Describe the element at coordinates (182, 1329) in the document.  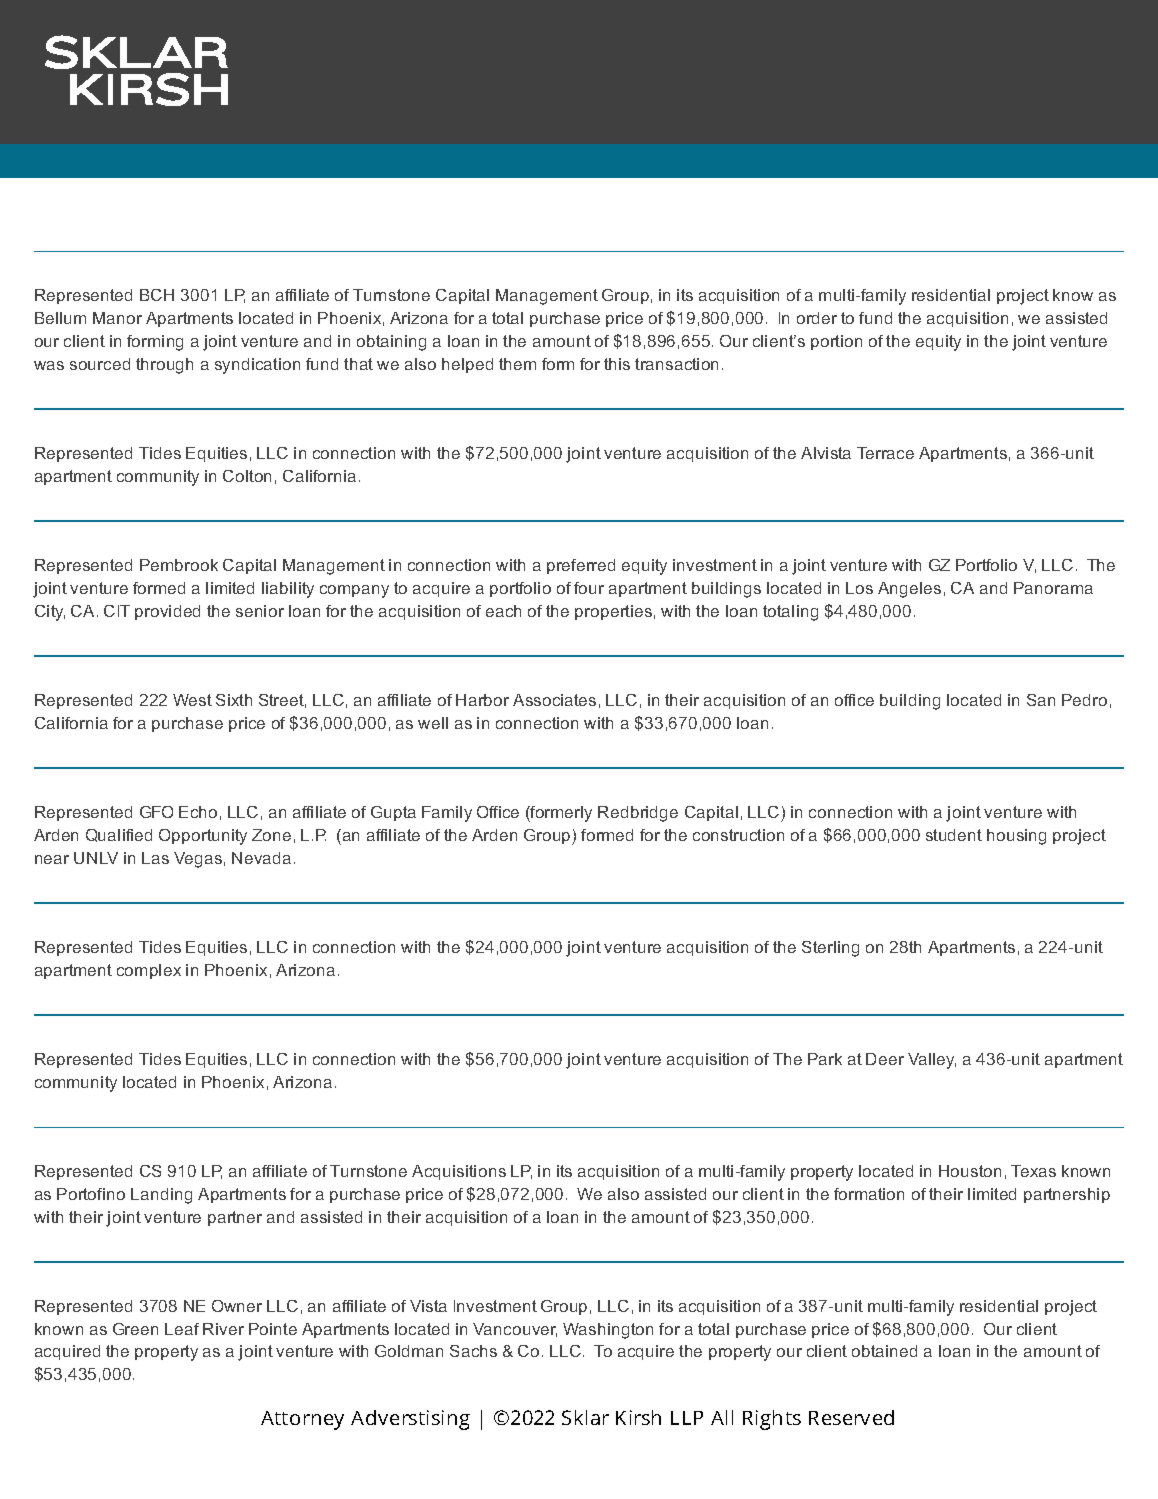
I see `Leaf` at that location.
